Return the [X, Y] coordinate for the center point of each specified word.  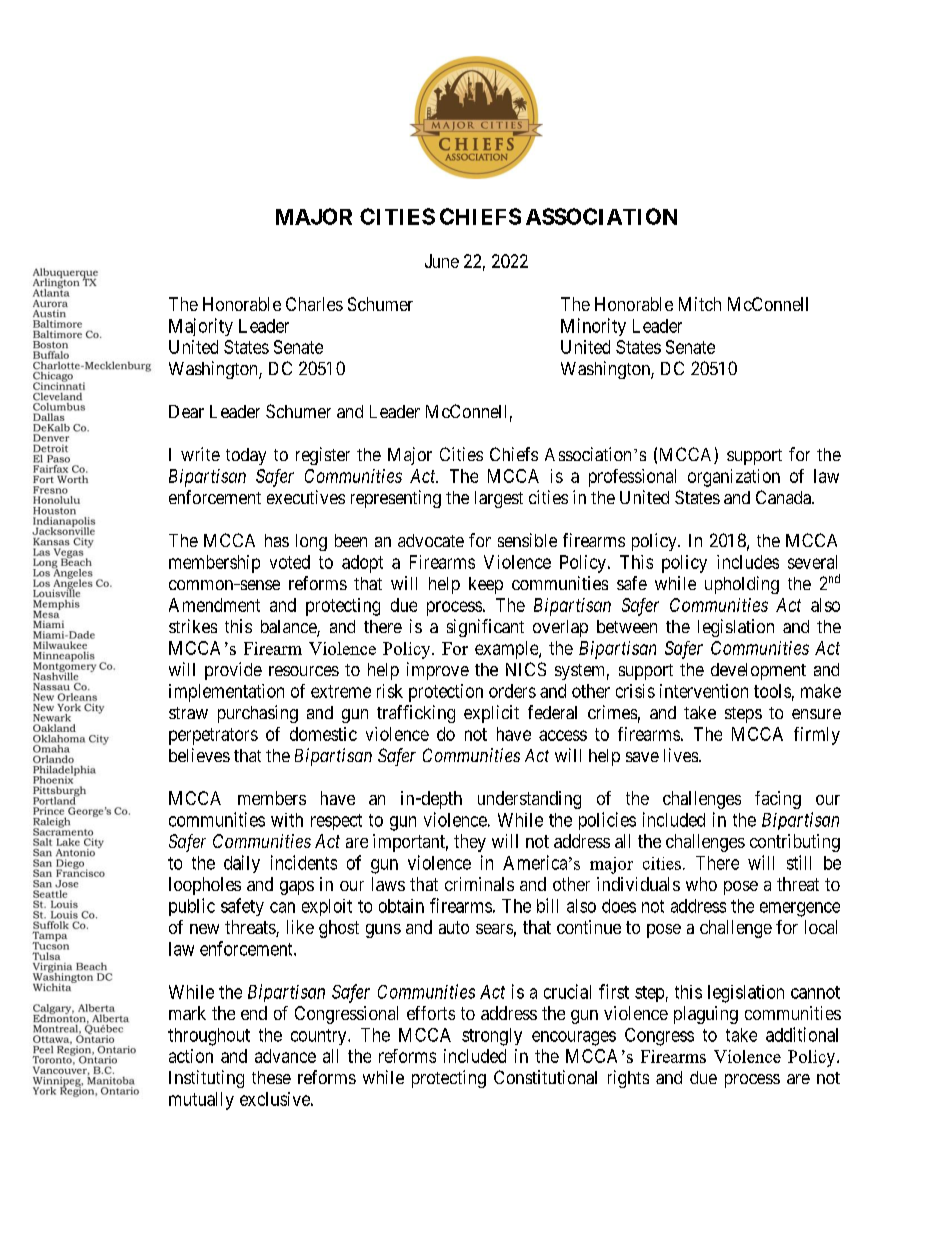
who [701, 884]
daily [242, 864]
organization [734, 478]
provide [233, 671]
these [271, 1077]
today [246, 456]
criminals [479, 884]
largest [499, 499]
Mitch [700, 304]
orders [512, 691]
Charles [314, 304]
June [442, 261]
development [758, 671]
